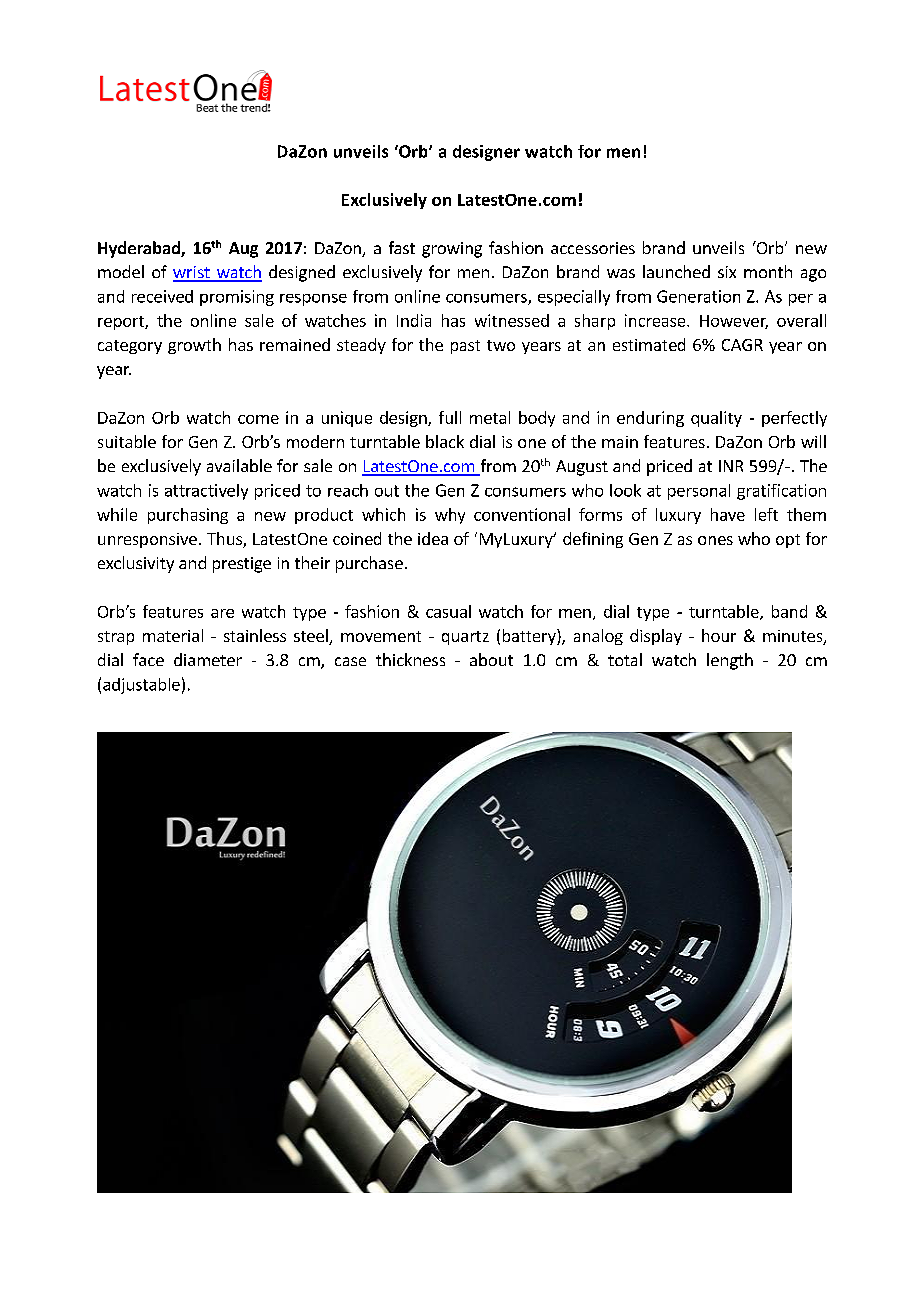 Image resolution: width=924 pixels, height=1308 pixels. I want to click on ones, so click(715, 540).
